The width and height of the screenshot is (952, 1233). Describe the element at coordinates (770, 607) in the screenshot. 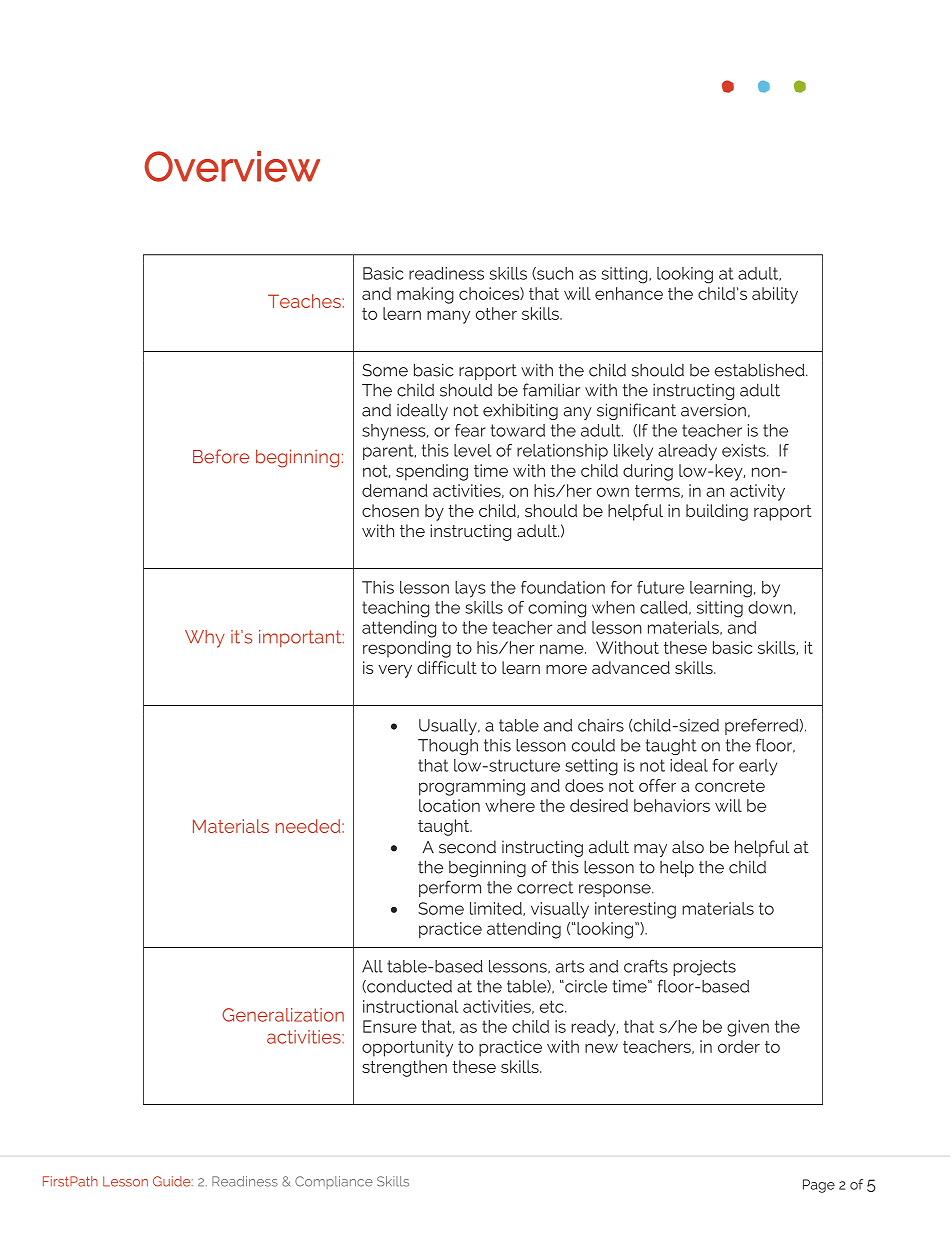

I see `down` at that location.
